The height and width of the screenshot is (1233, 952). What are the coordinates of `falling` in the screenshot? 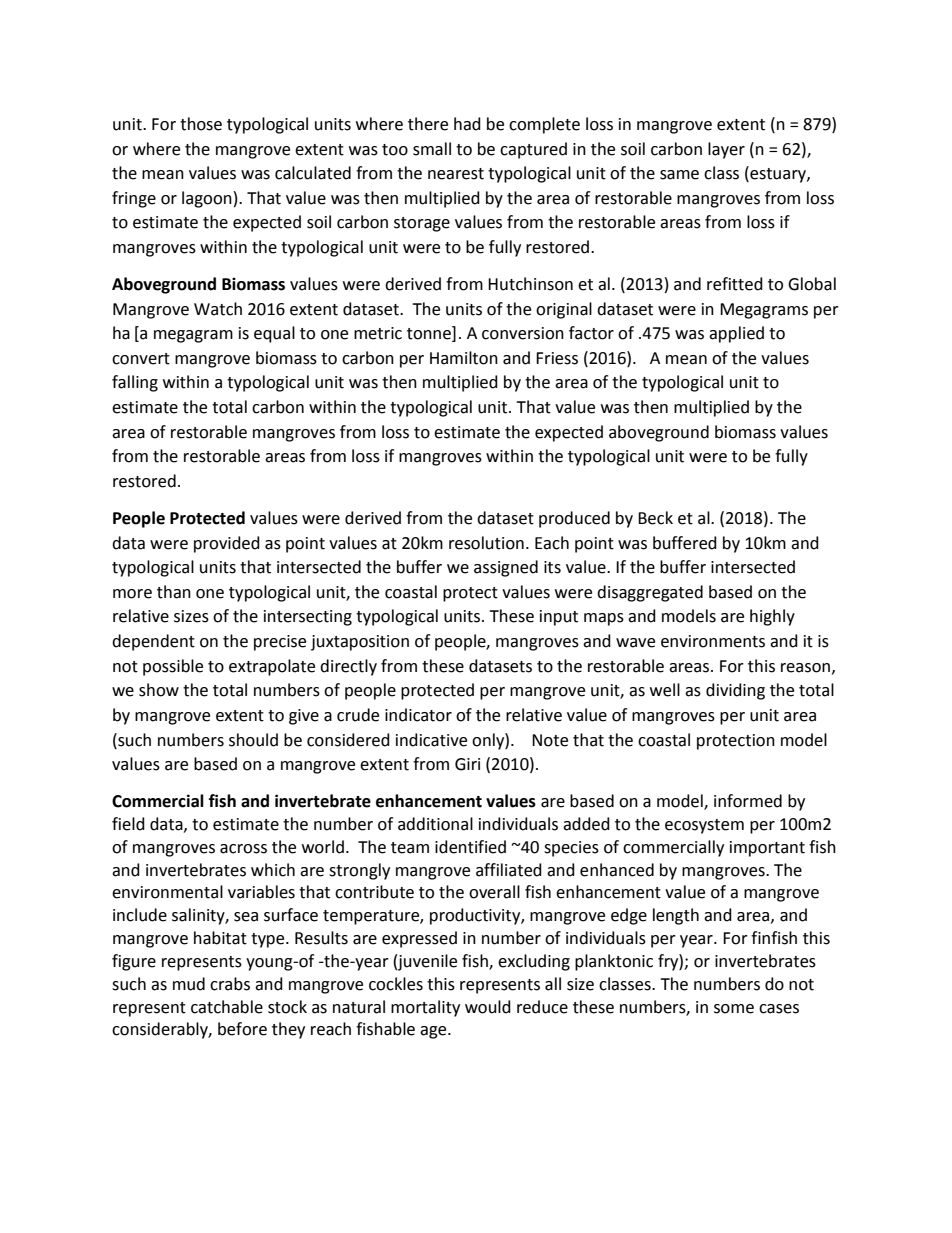 It's located at (135, 383).
